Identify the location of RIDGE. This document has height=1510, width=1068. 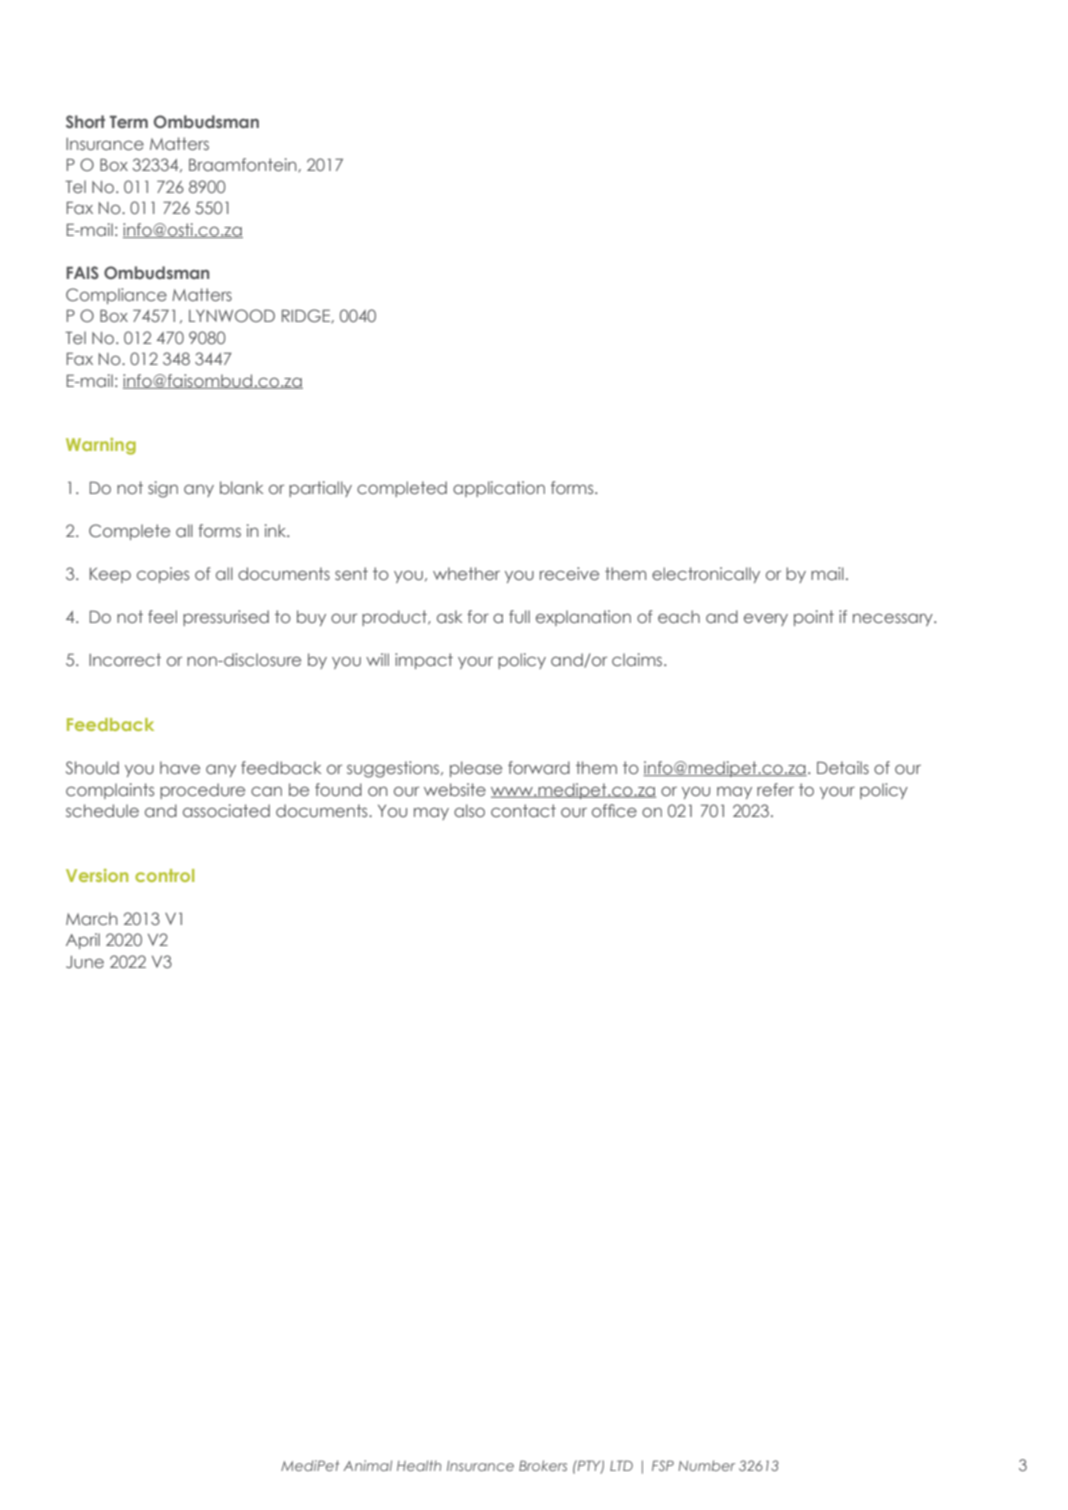
(307, 316).
